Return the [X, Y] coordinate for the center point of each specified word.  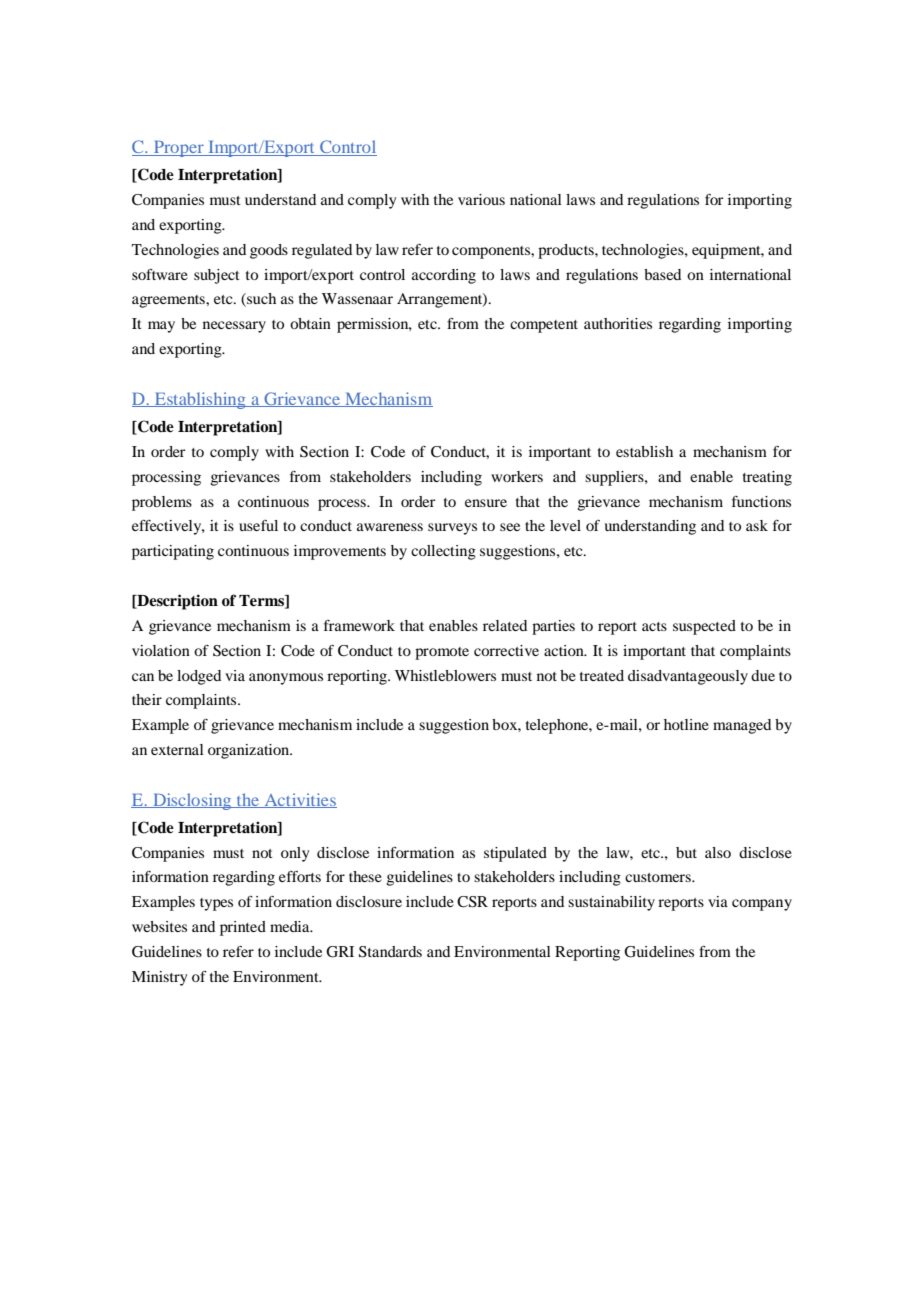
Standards [390, 952]
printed [243, 928]
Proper [179, 148]
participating [173, 552]
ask [757, 525]
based [662, 274]
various [481, 199]
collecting [443, 552]
